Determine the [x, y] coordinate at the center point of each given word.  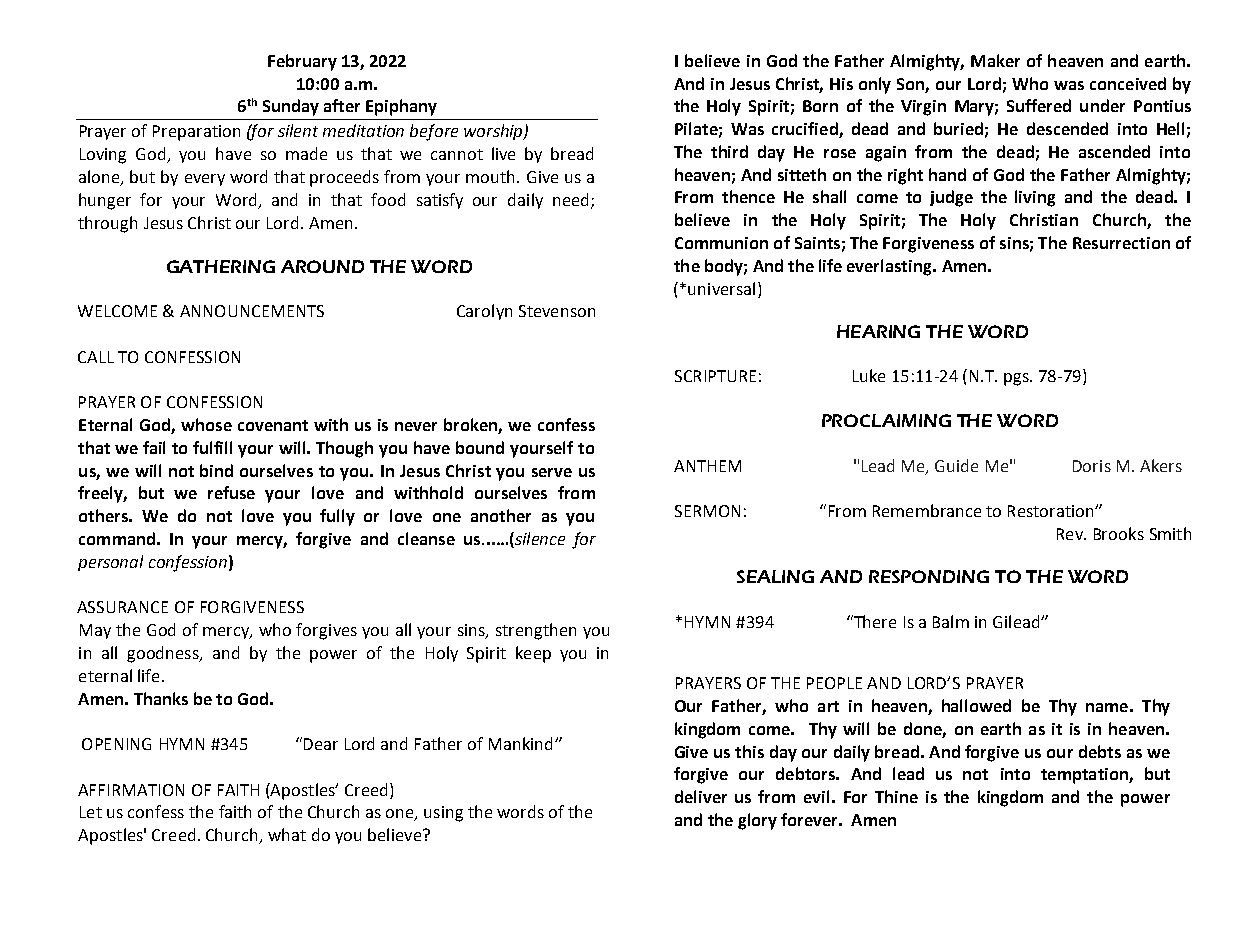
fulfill [212, 447]
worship [494, 132]
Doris [1092, 466]
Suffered [1039, 105]
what [287, 834]
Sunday [291, 107]
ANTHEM [707, 466]
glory [757, 821]
